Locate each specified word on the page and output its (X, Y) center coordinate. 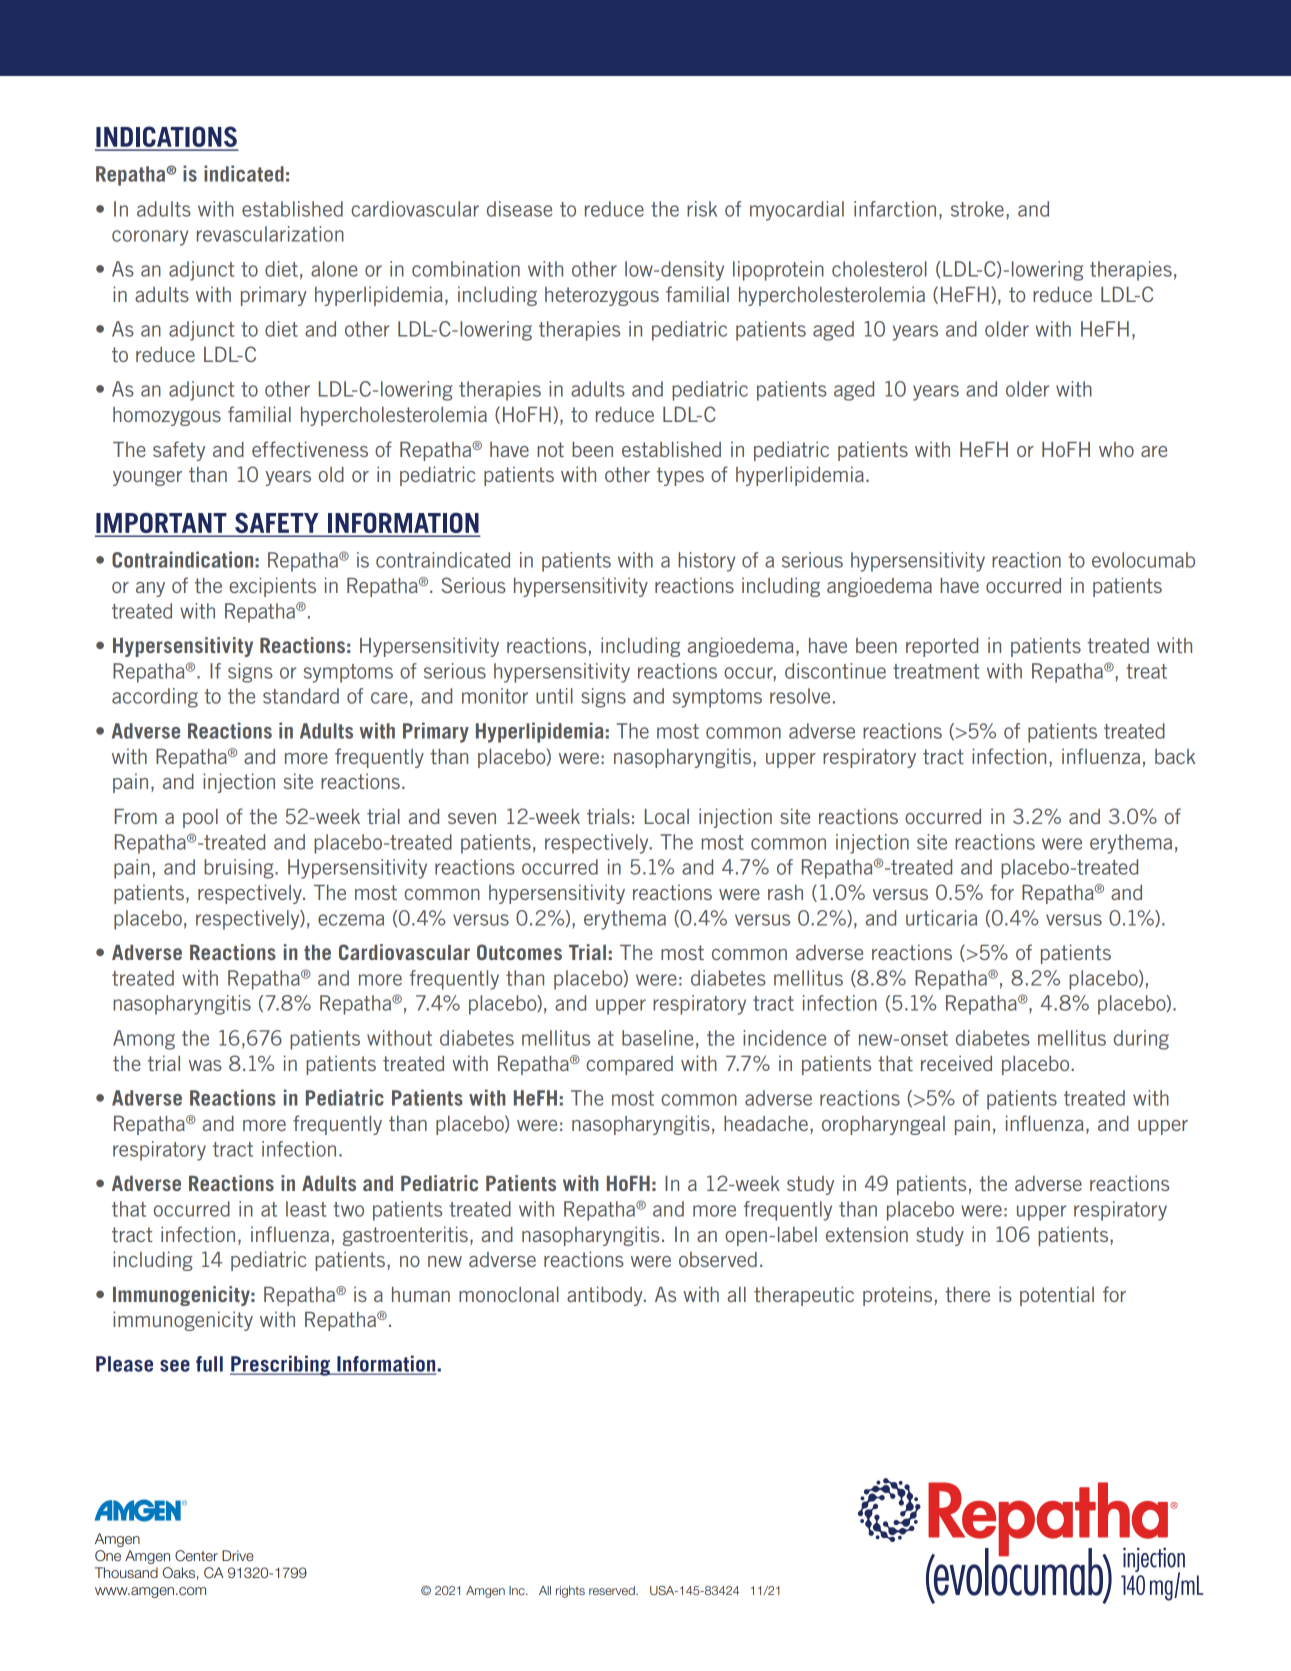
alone (334, 269)
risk (702, 209)
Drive (238, 1555)
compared (629, 1065)
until (554, 696)
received (956, 1063)
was (205, 1065)
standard (301, 696)
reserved (613, 1590)
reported (942, 647)
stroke (977, 209)
